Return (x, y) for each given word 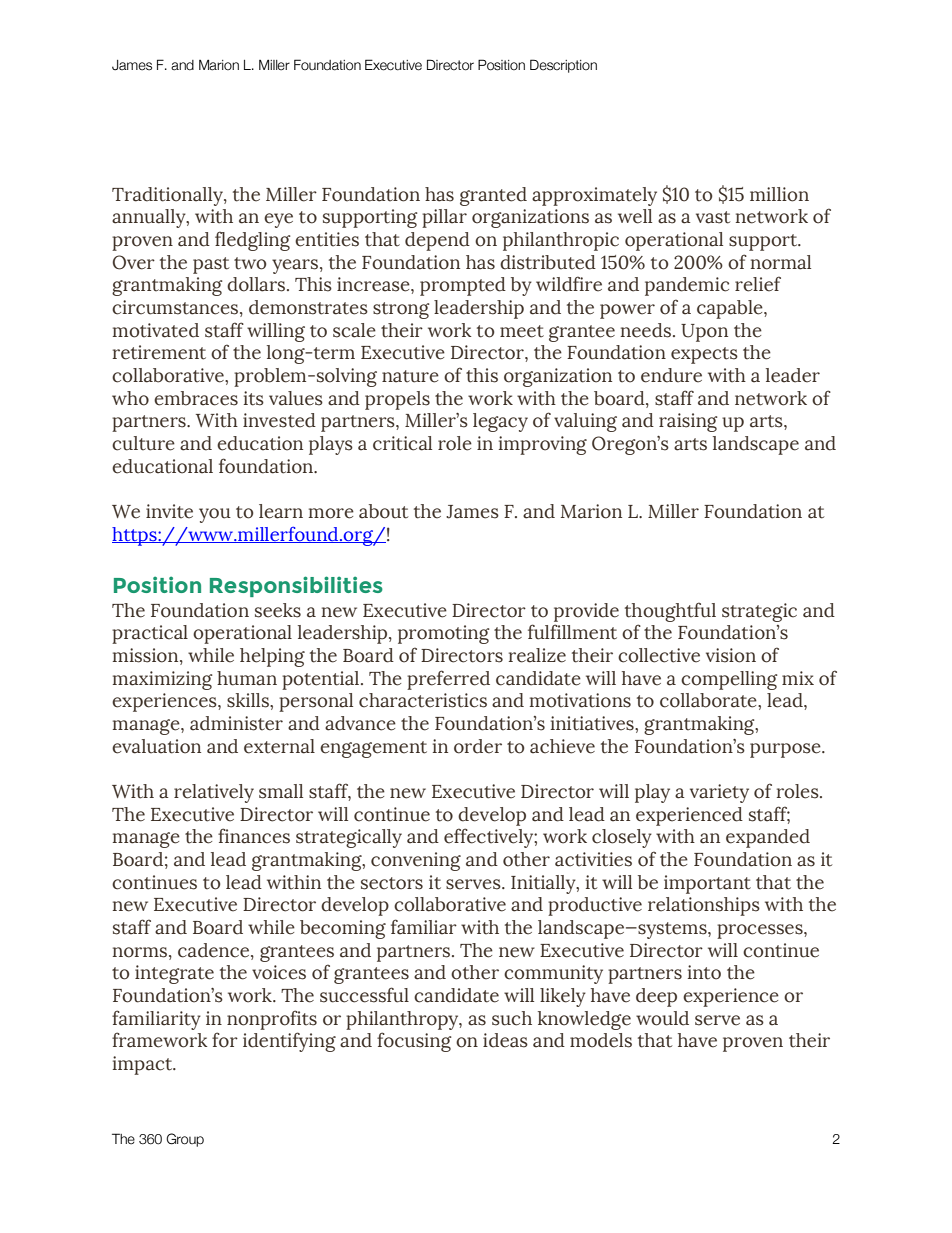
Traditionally (168, 196)
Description (563, 66)
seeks (278, 610)
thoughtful (670, 612)
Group (185, 1140)
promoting (444, 634)
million (779, 194)
